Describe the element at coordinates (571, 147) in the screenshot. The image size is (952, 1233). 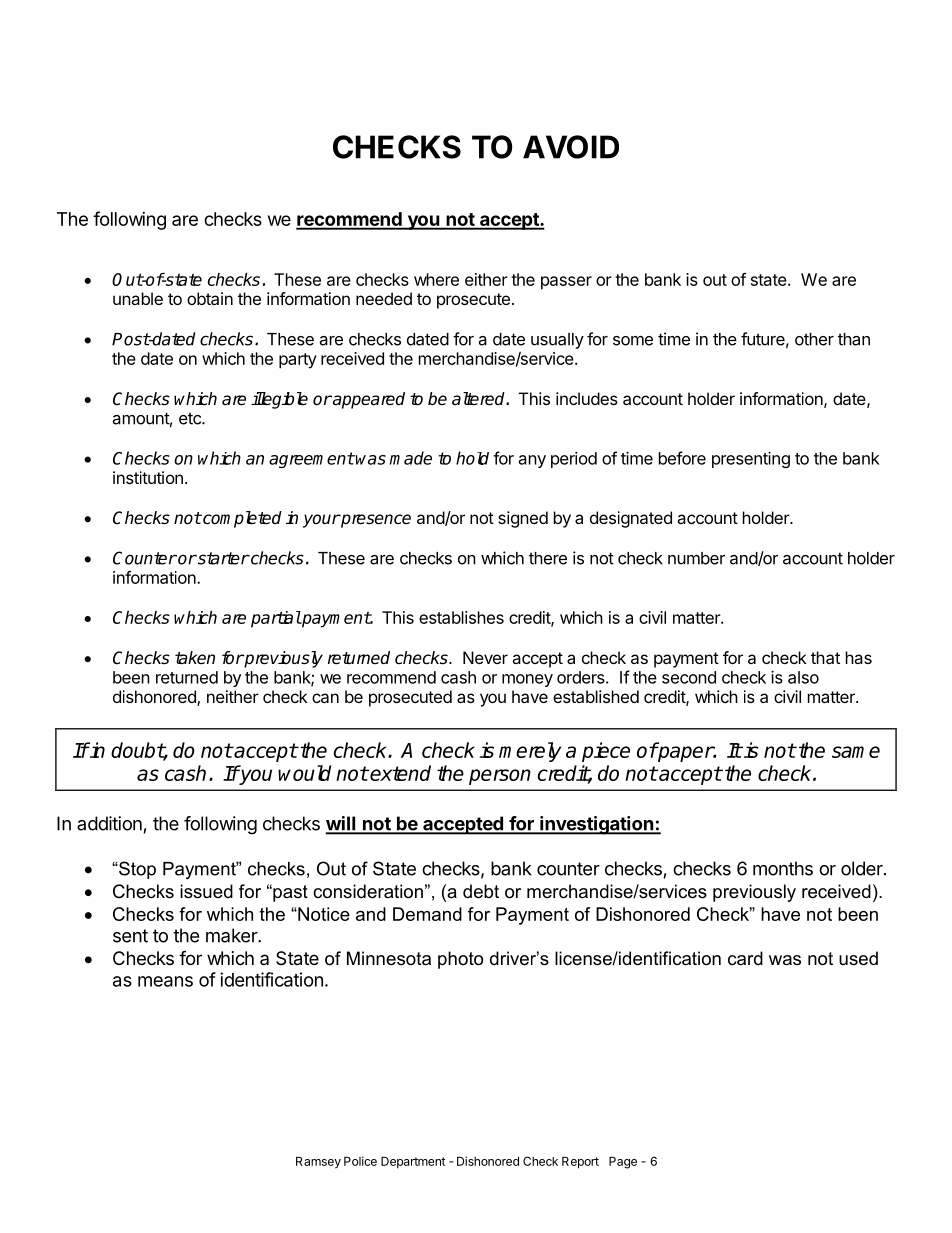
I see `AVOID` at that location.
